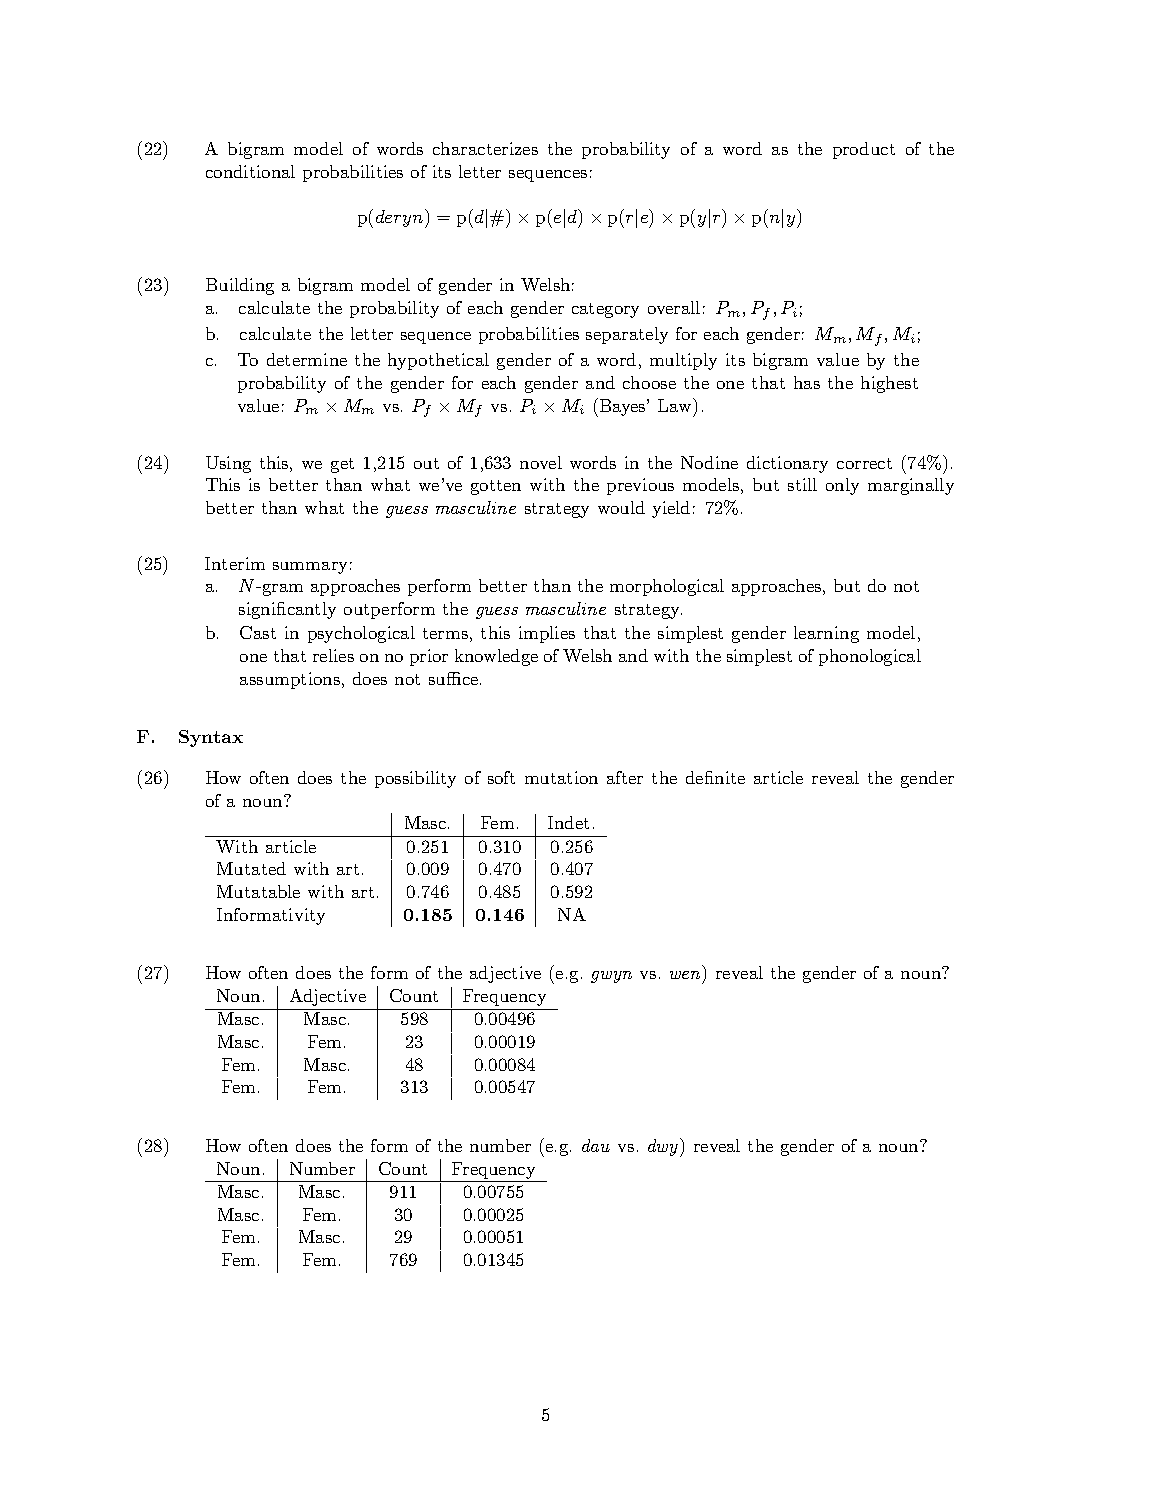 Image resolution: width=1160 pixels, height=1501 pixels. Describe the element at coordinates (596, 1145) in the page. I see `dau` at that location.
